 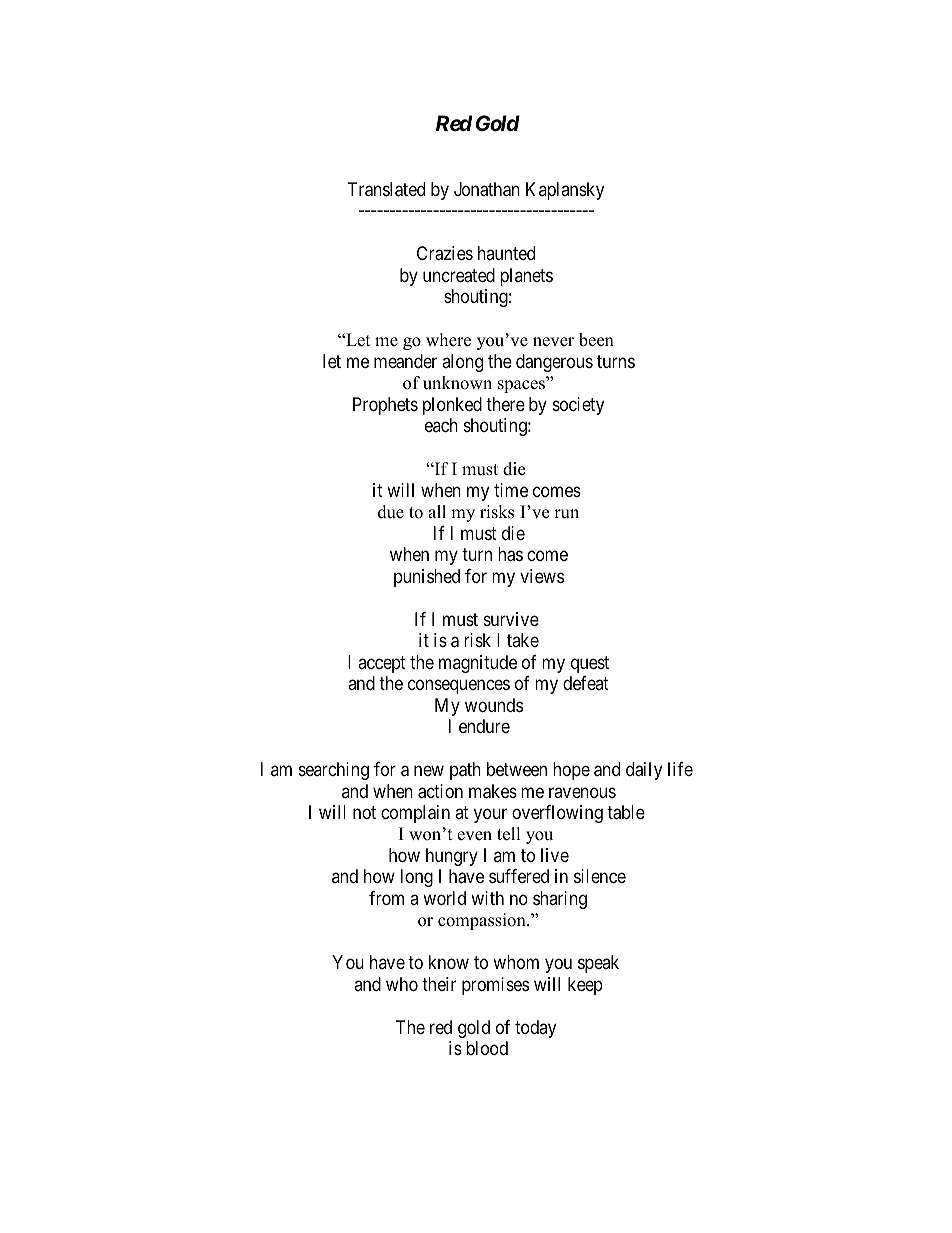 What do you see at coordinates (626, 812) in the page?
I see `table` at bounding box center [626, 812].
